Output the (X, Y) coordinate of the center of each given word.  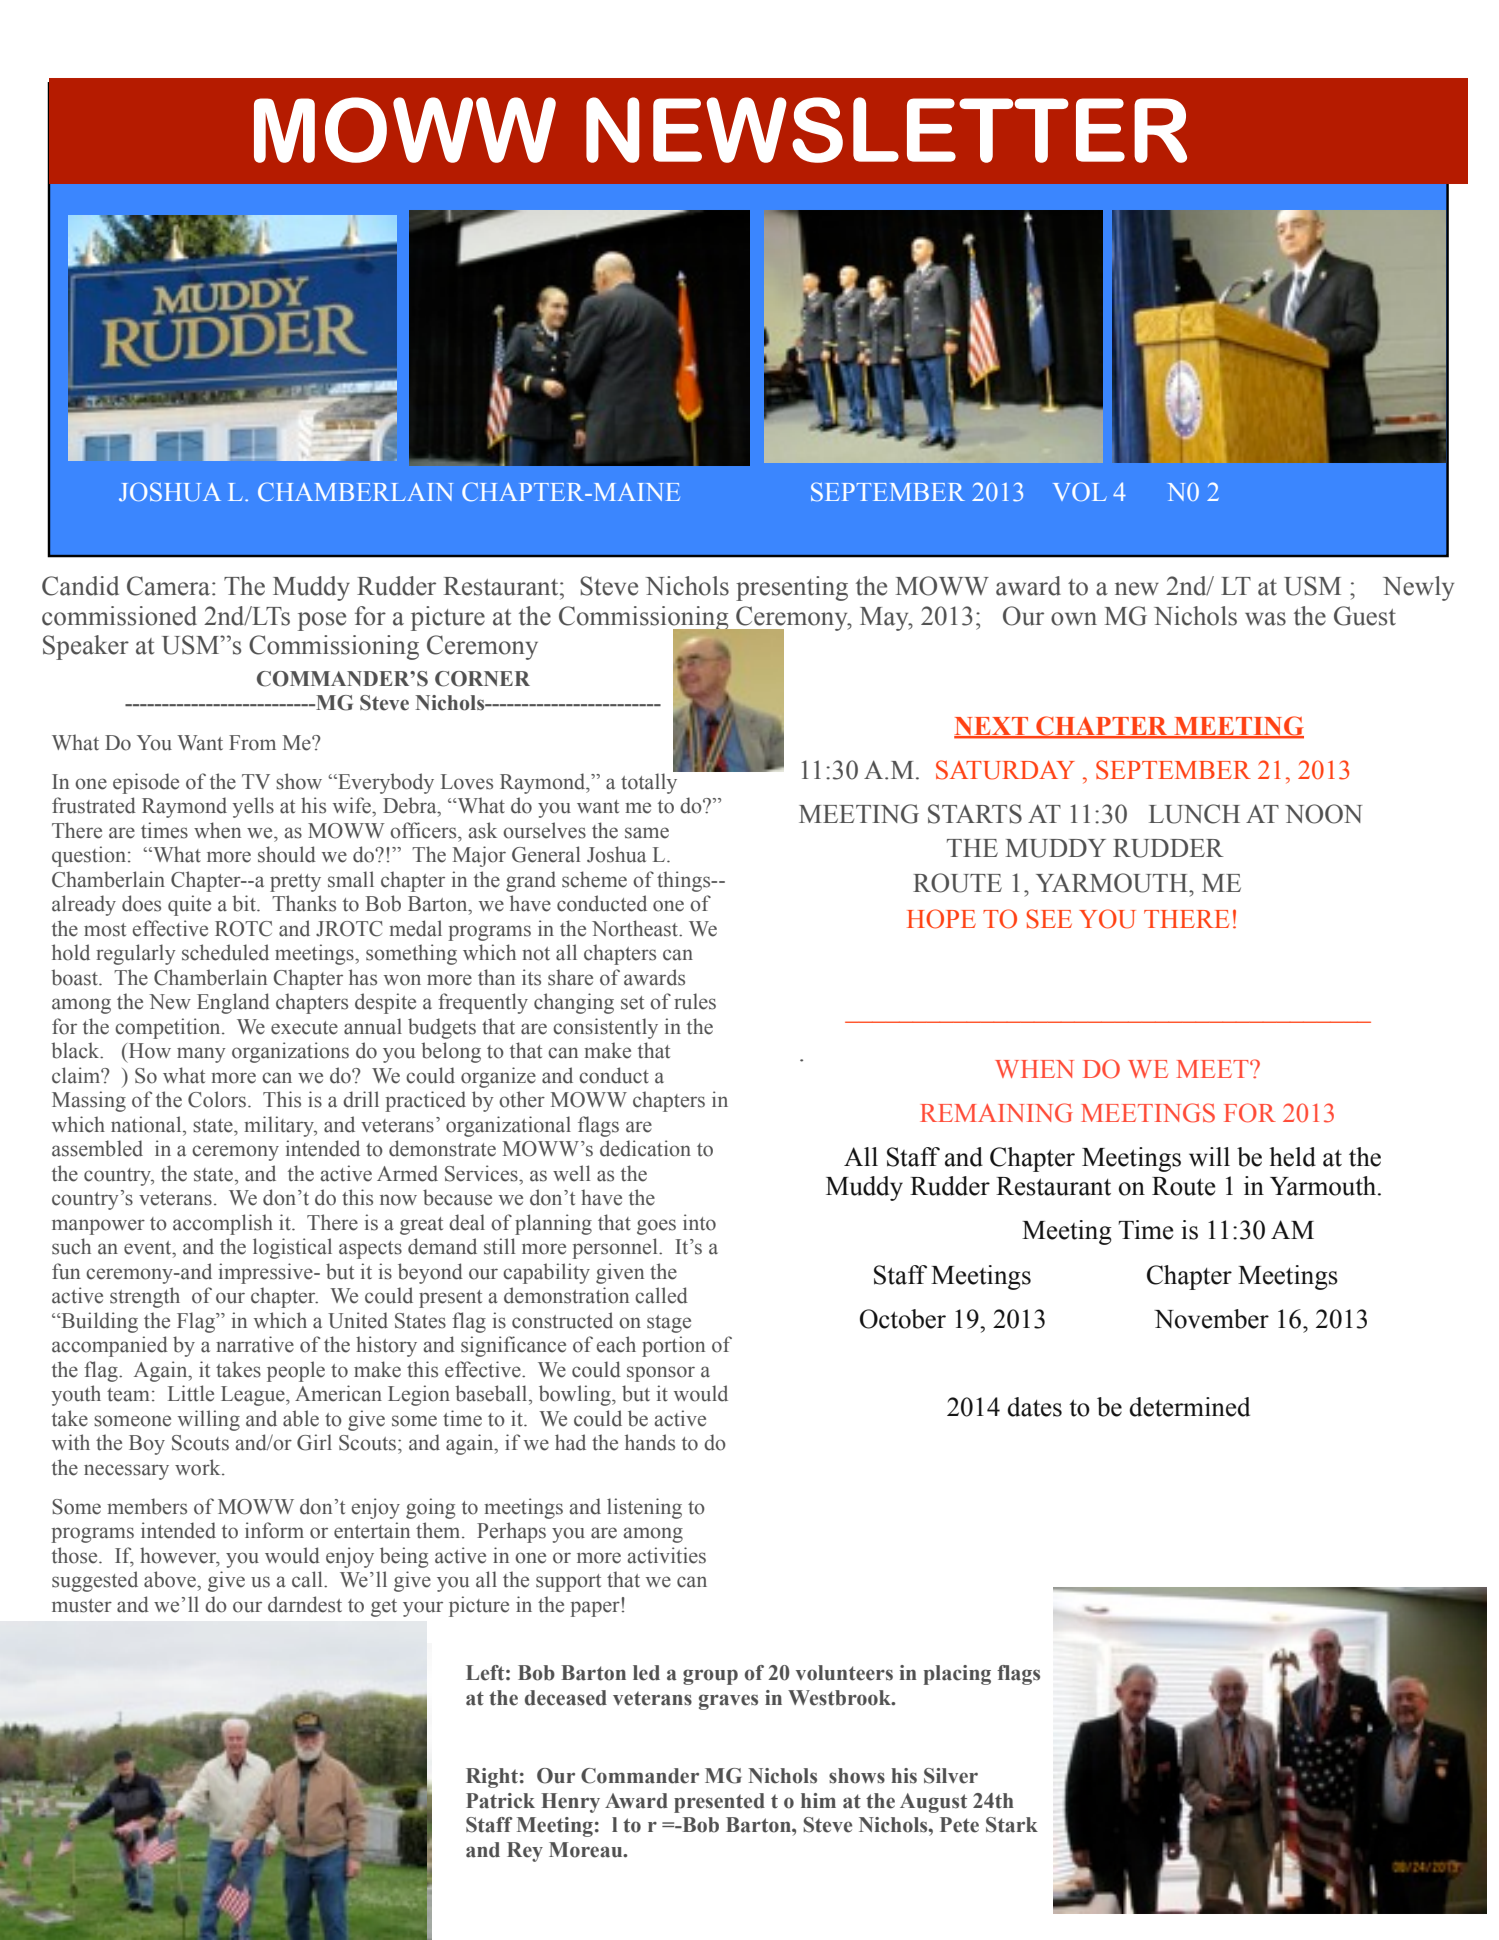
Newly (1418, 588)
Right (492, 1778)
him (818, 1800)
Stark (1012, 1825)
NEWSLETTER (886, 130)
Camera (168, 586)
